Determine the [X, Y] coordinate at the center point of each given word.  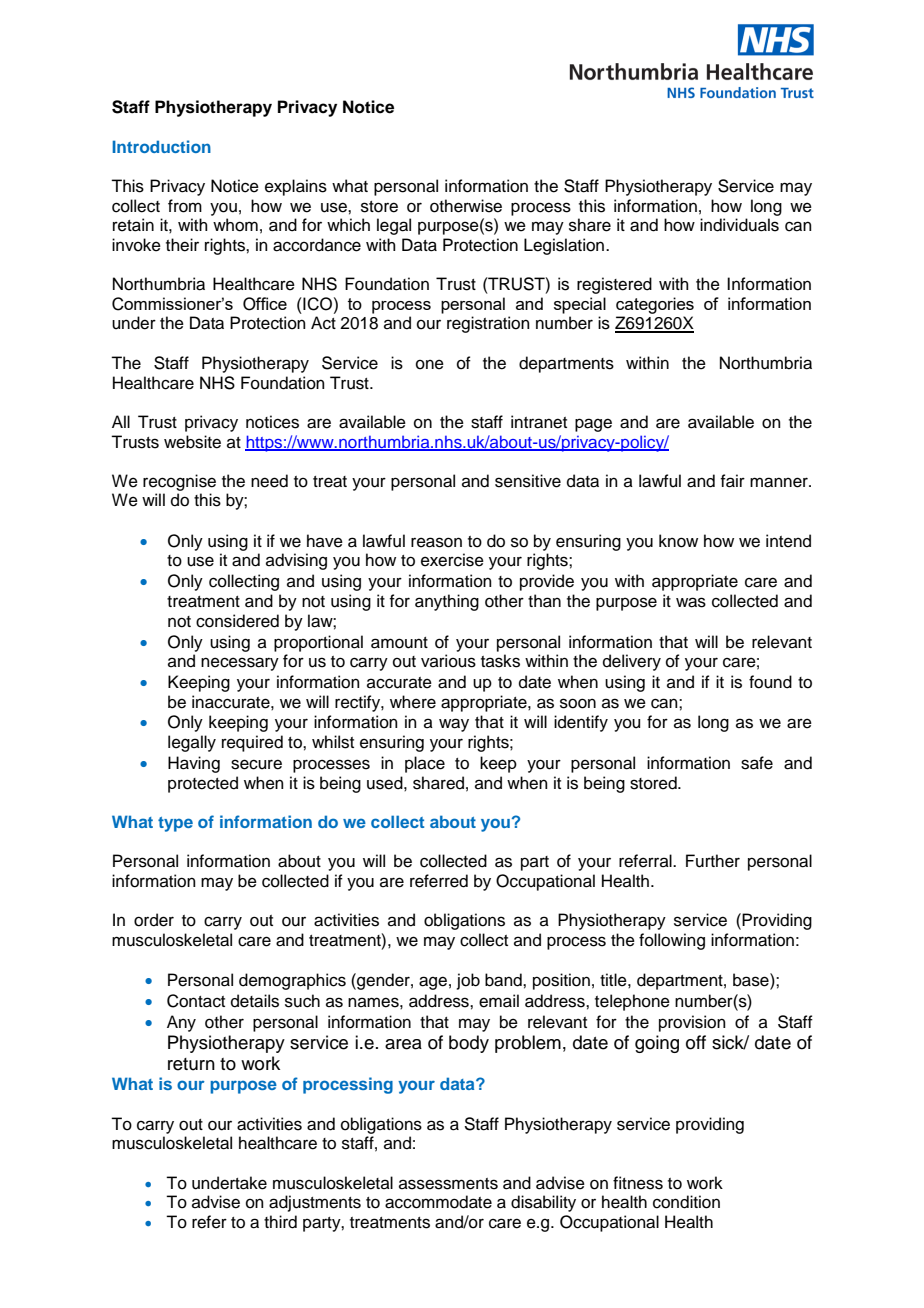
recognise [179, 482]
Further [713, 861]
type [175, 824]
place [425, 764]
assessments [448, 1184]
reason [436, 542]
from [185, 206]
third [280, 1222]
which [348, 225]
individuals [739, 225]
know [678, 541]
